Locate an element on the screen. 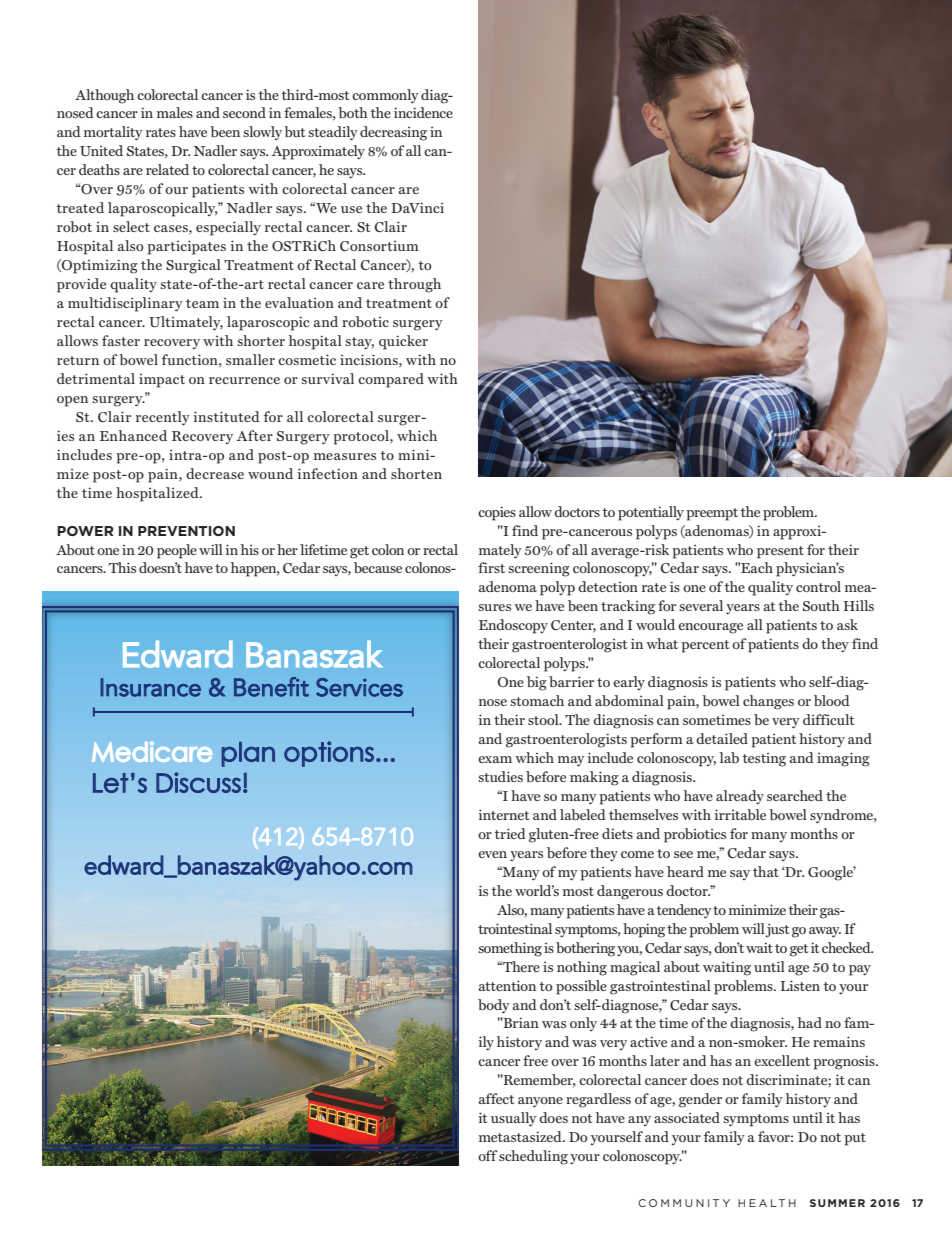 This screenshot has height=1237, width=952. decreasing is located at coordinates (393, 133).
